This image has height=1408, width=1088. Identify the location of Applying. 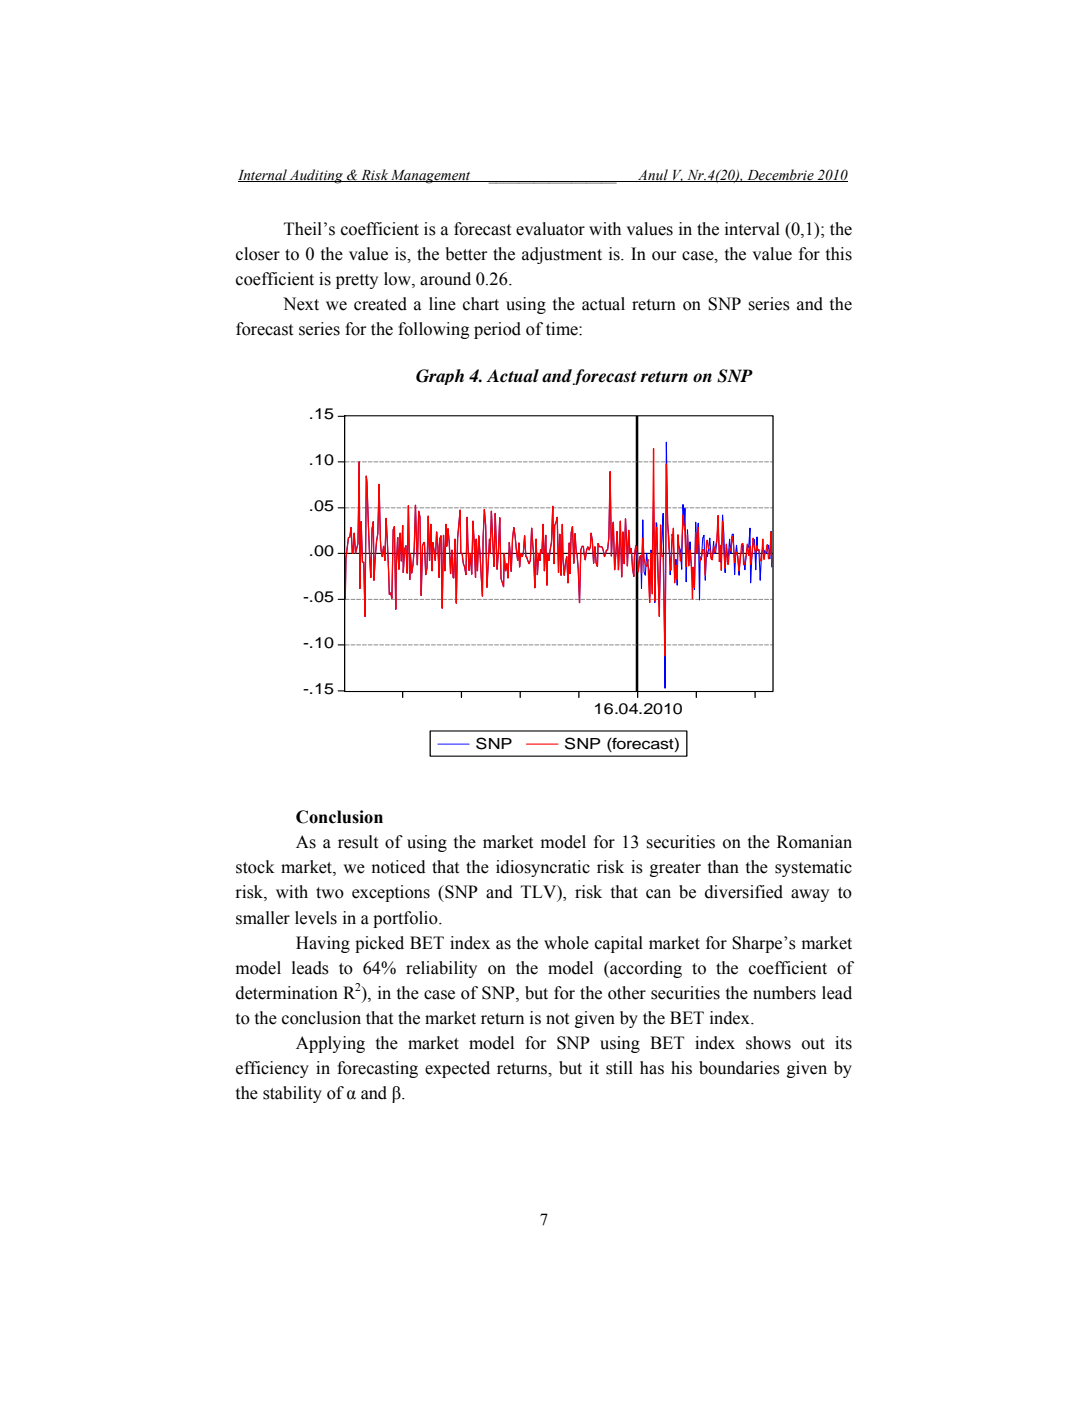
(330, 1044).
